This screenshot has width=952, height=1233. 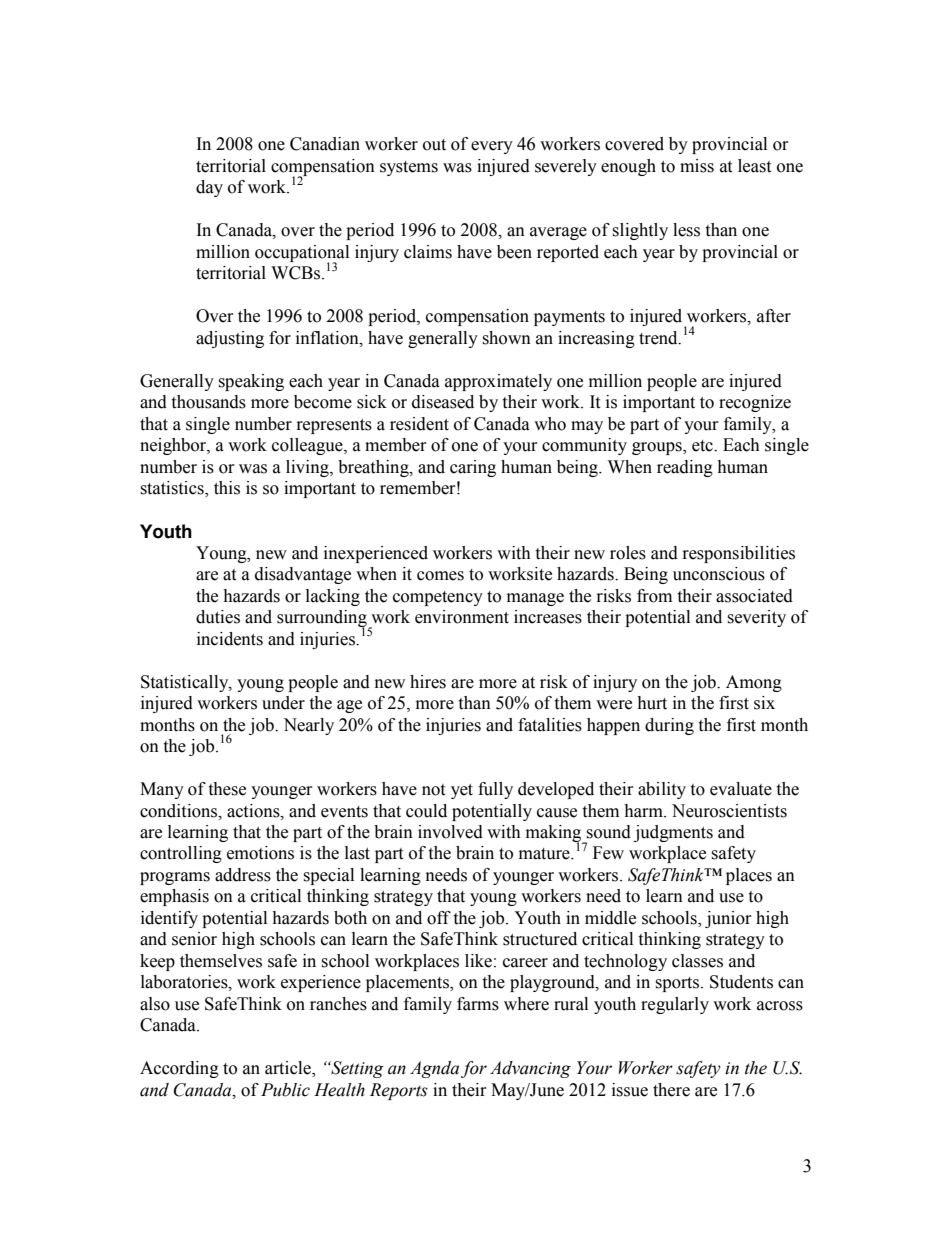 What do you see at coordinates (697, 166) in the screenshot?
I see `miss` at bounding box center [697, 166].
